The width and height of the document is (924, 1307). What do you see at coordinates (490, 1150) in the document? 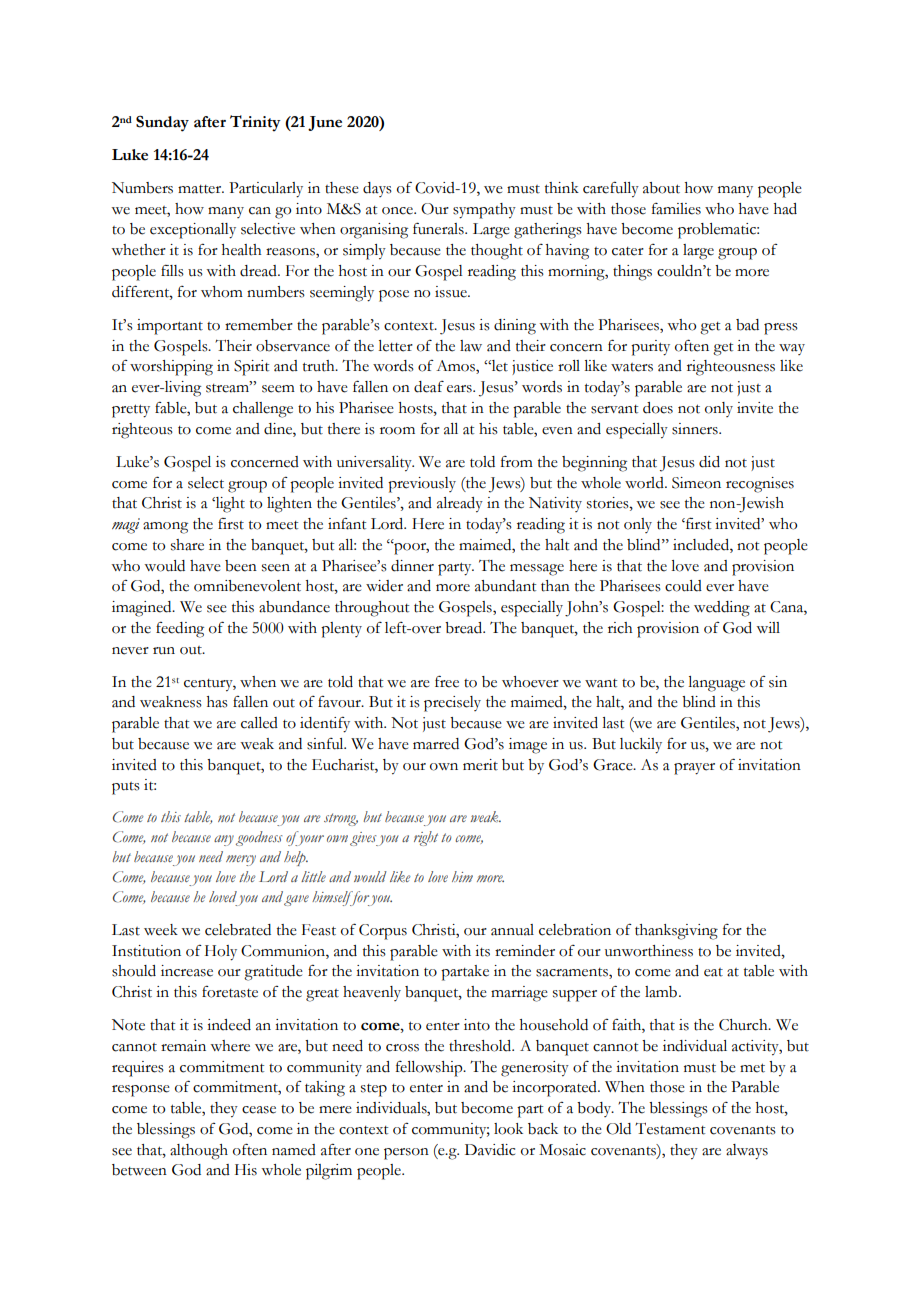
I see `Davidic` at bounding box center [490, 1150].
